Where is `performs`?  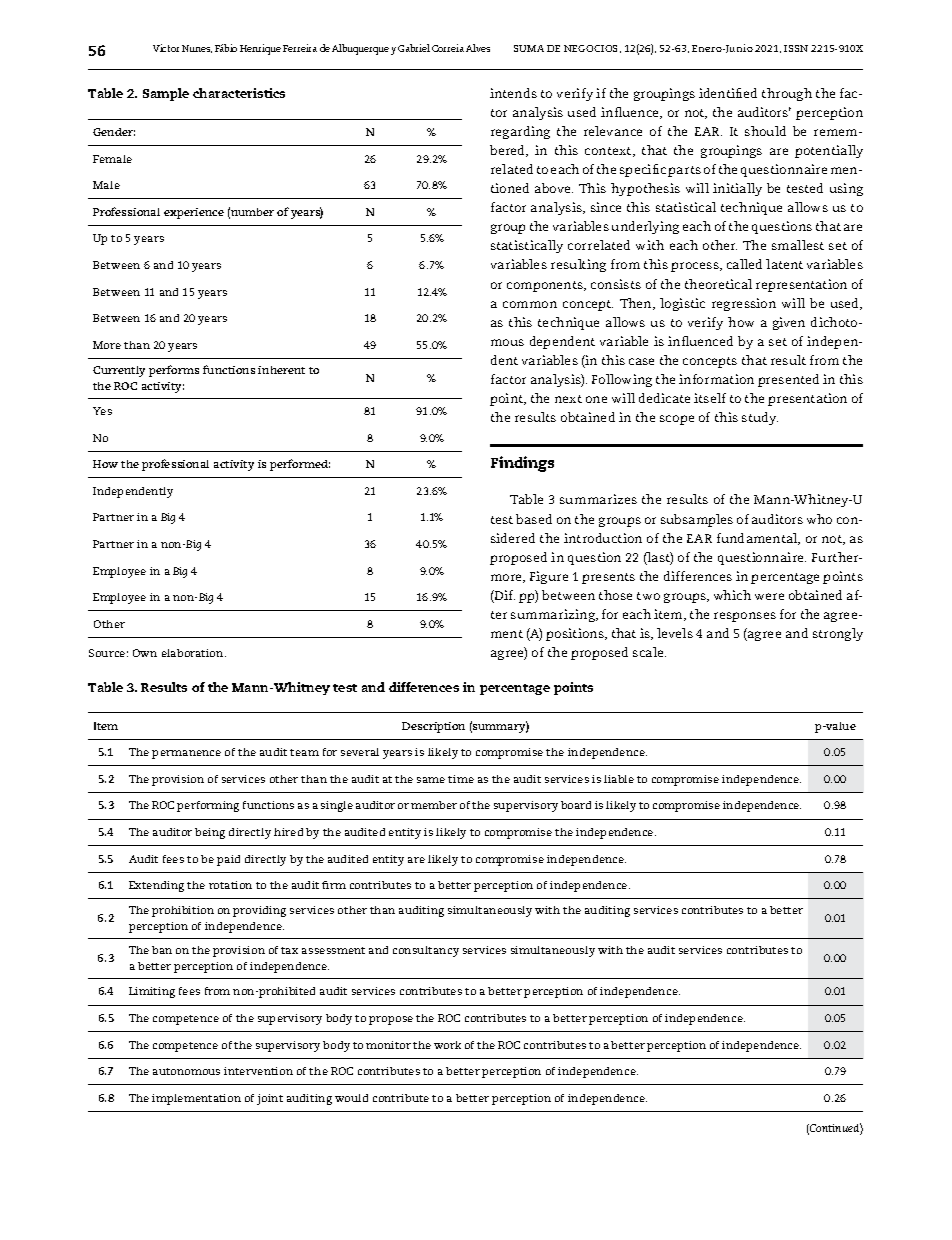 performs is located at coordinates (174, 371).
